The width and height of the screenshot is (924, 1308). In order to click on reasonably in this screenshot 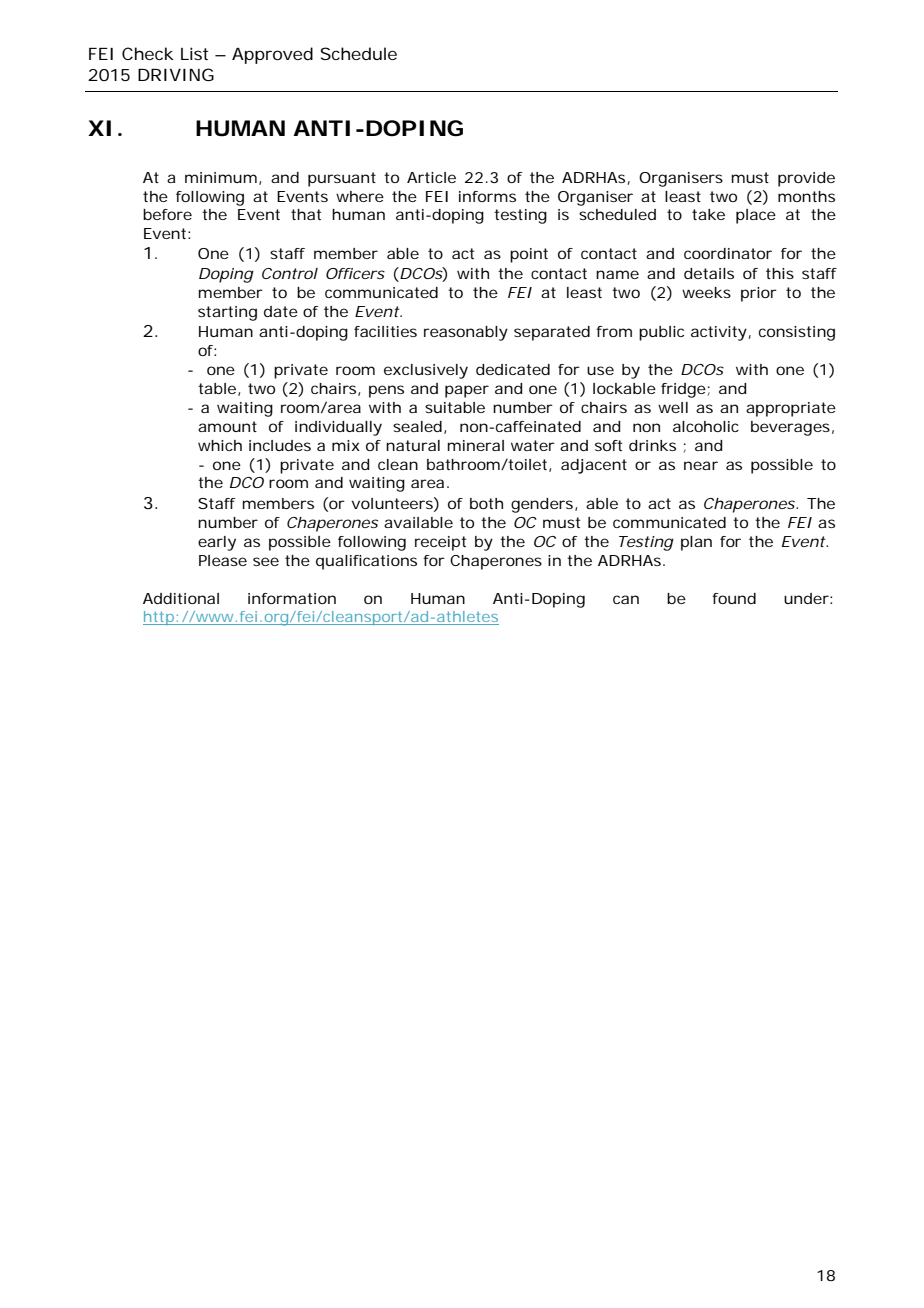, I will do `click(466, 333)`.
